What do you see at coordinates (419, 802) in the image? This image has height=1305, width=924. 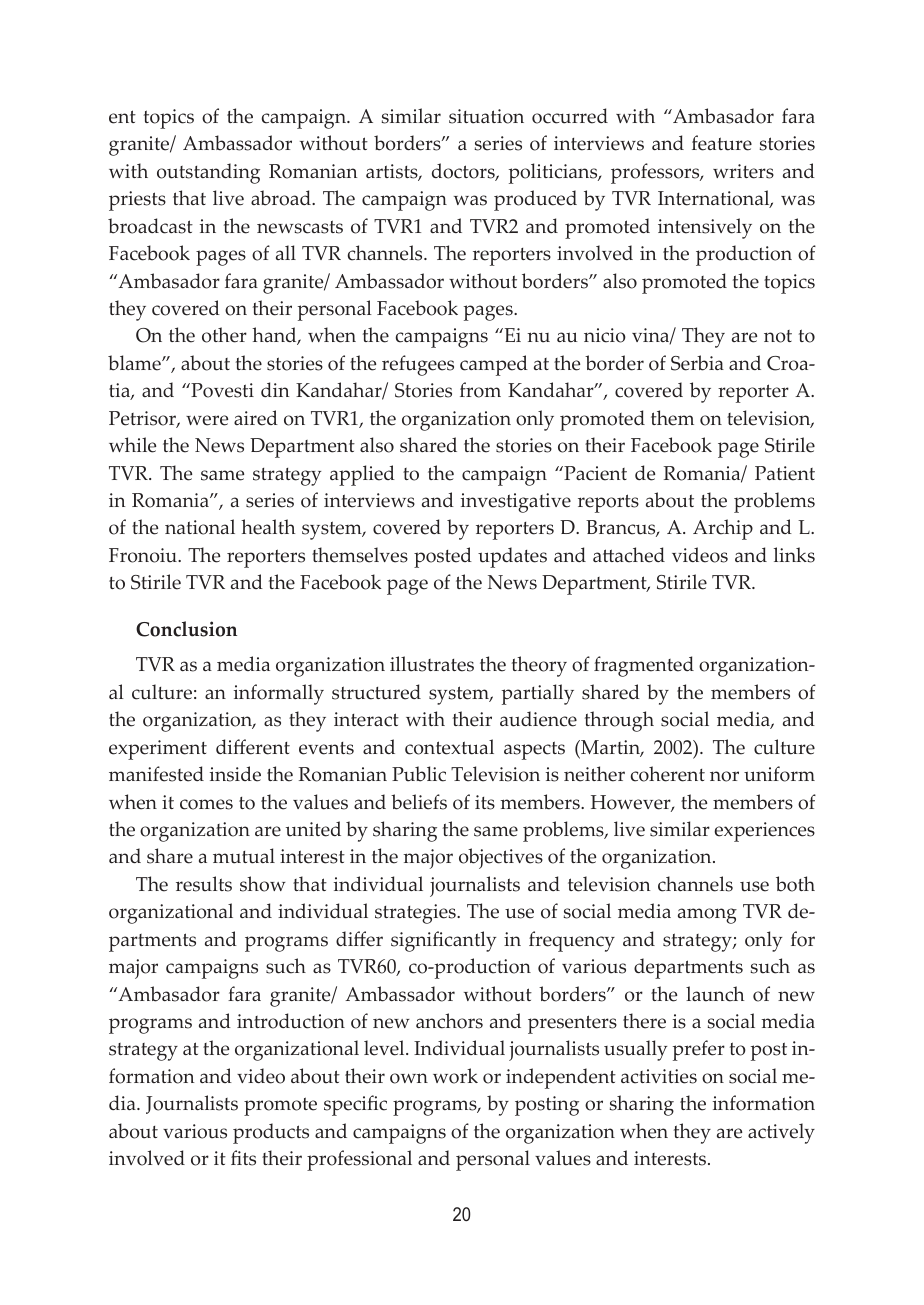 I see `beliefs` at bounding box center [419, 802].
